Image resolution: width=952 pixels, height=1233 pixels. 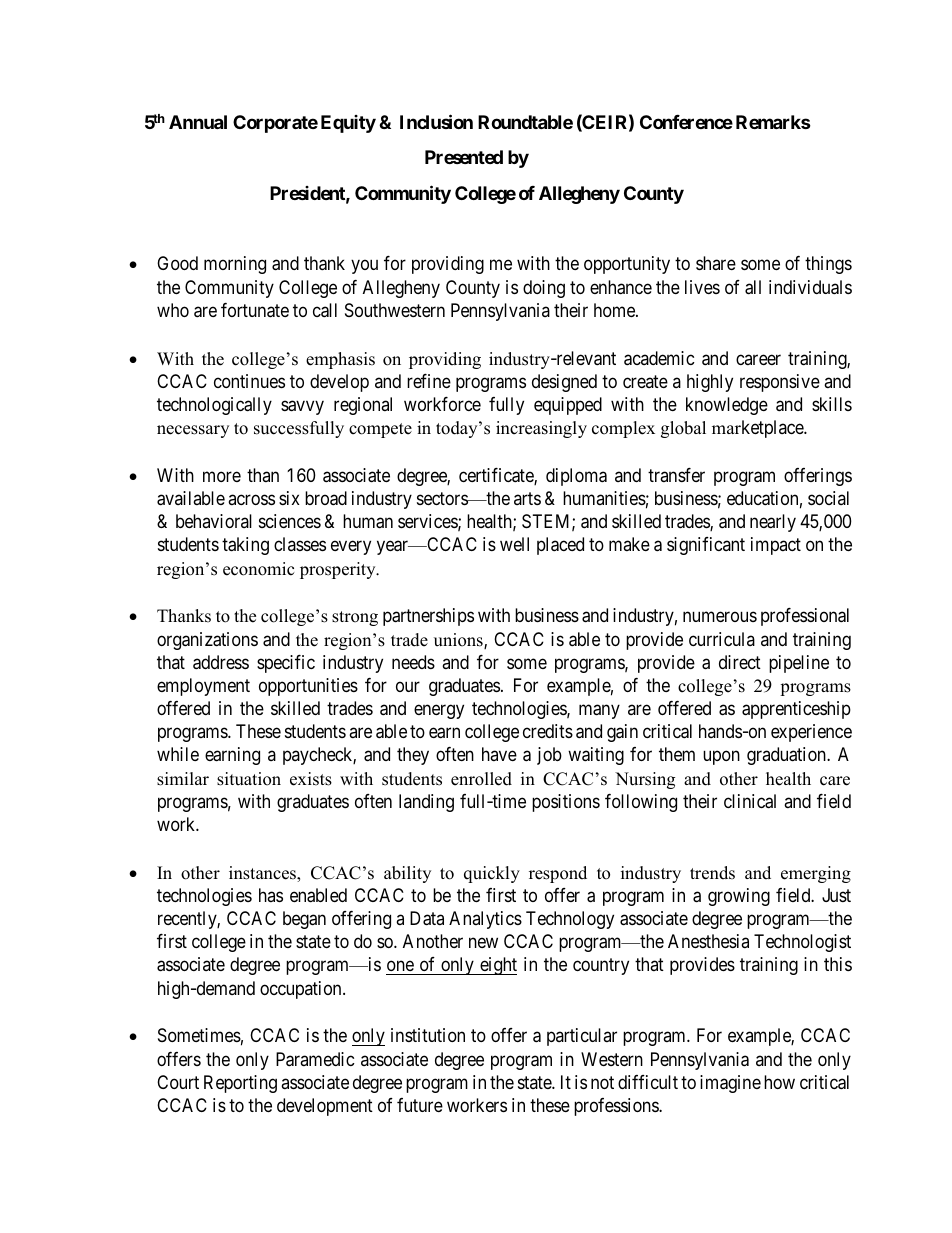 I want to click on Presented, so click(x=464, y=157).
